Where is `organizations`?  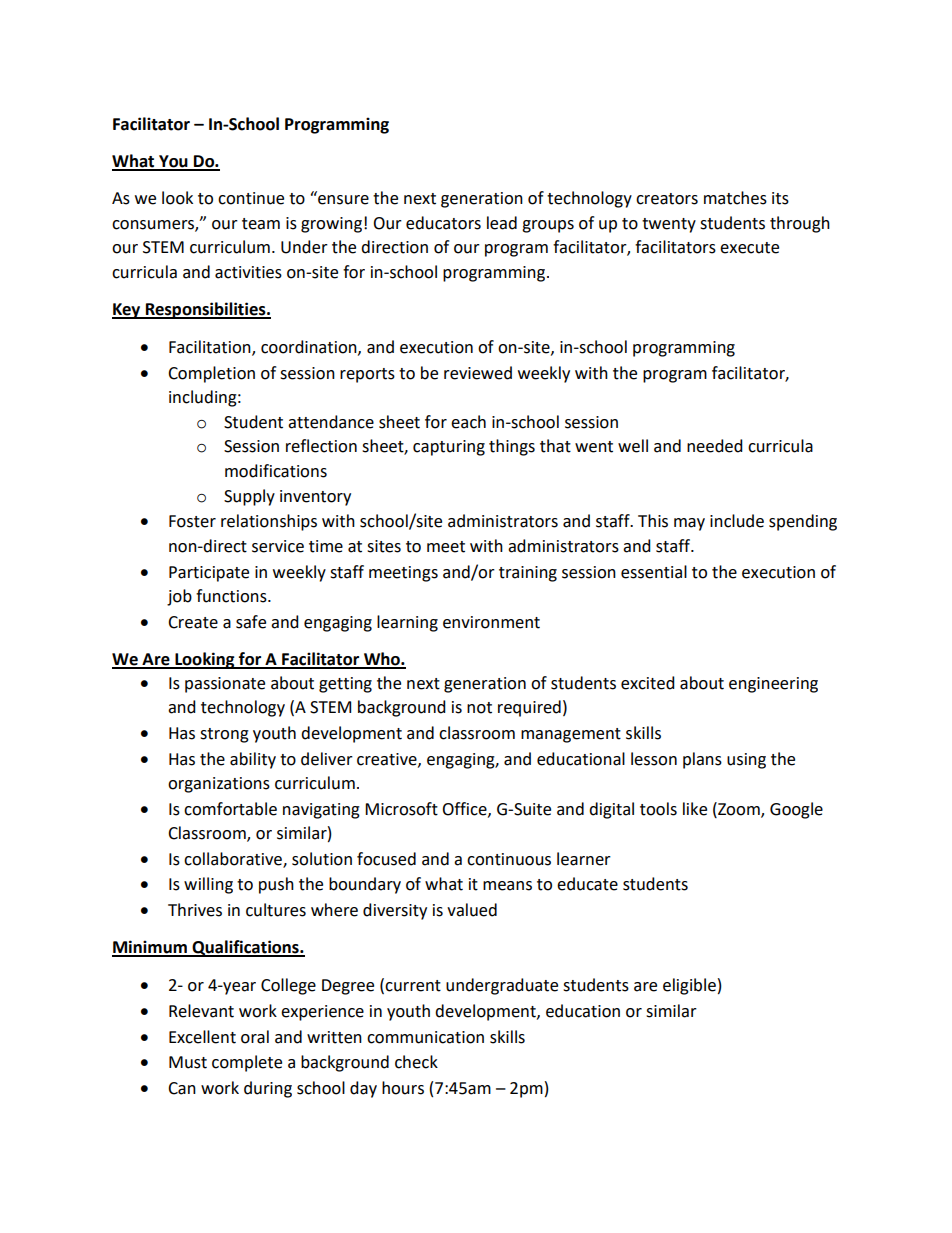 organizations is located at coordinates (219, 785).
